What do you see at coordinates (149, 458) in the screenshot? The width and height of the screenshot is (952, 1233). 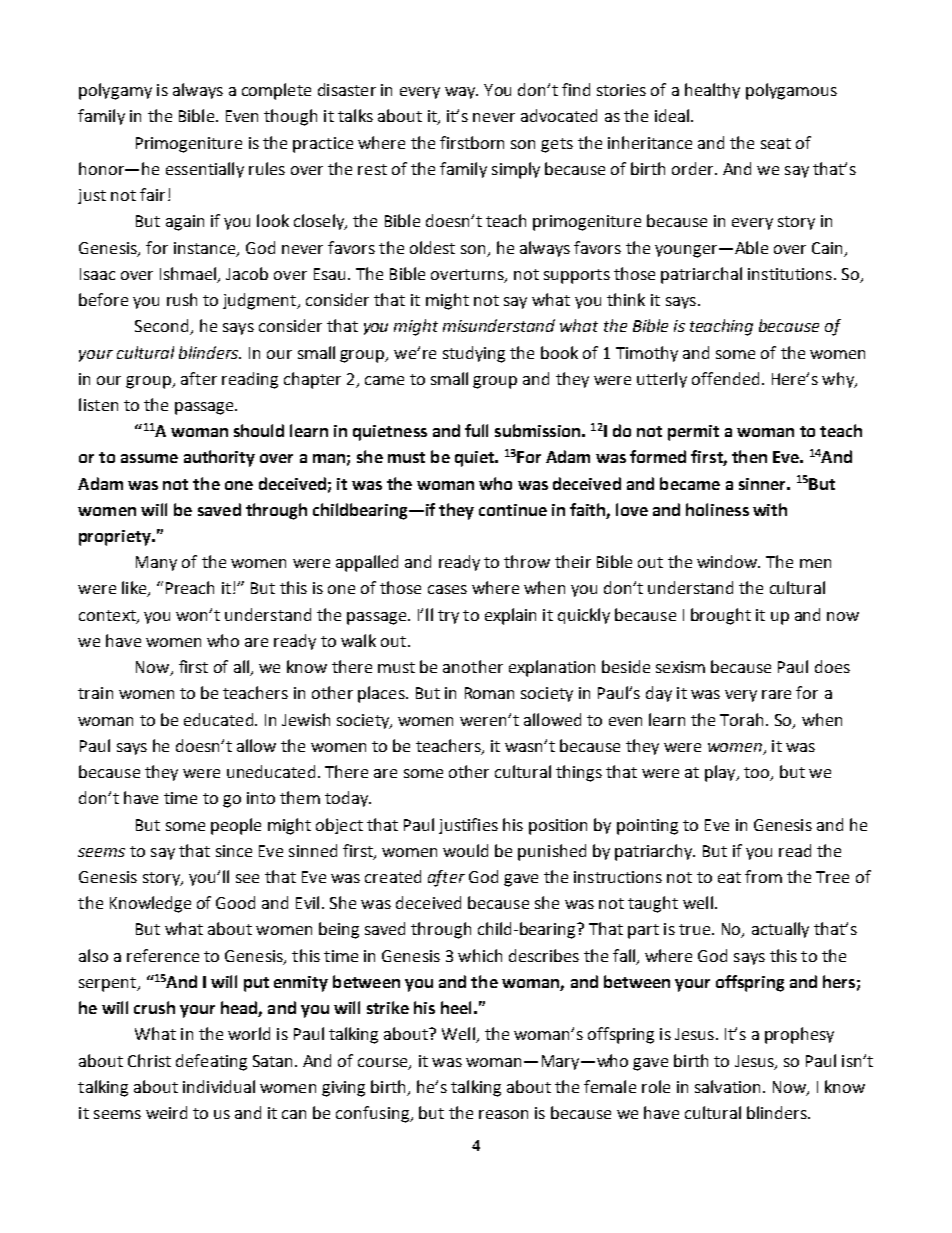 I see `assume` at bounding box center [149, 458].
